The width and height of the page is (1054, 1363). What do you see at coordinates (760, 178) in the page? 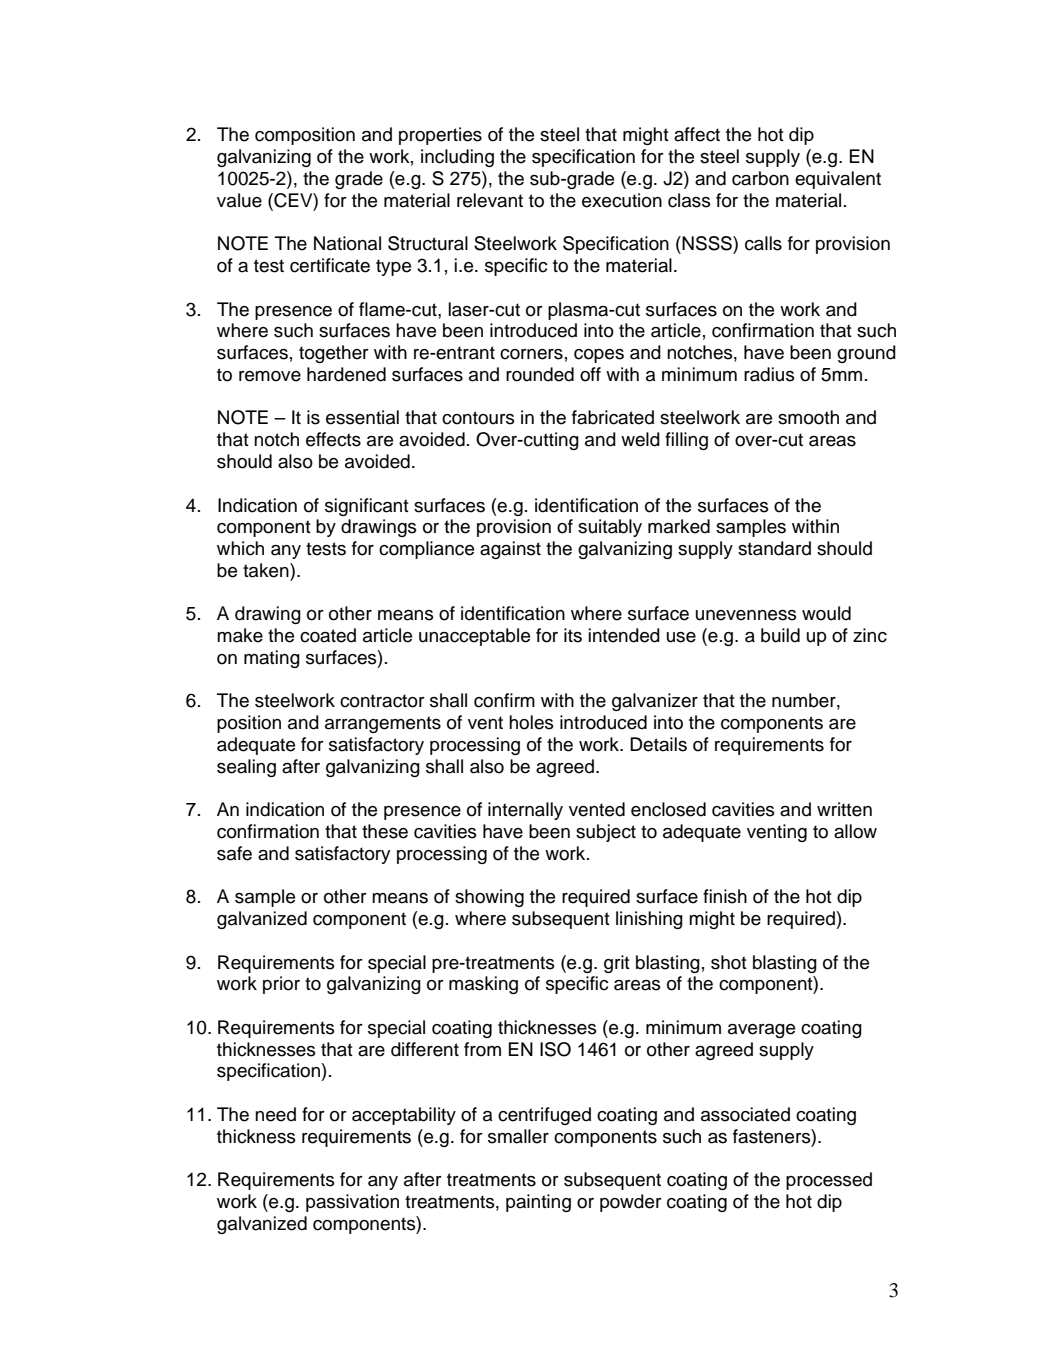
I see `carbon` at bounding box center [760, 178].
